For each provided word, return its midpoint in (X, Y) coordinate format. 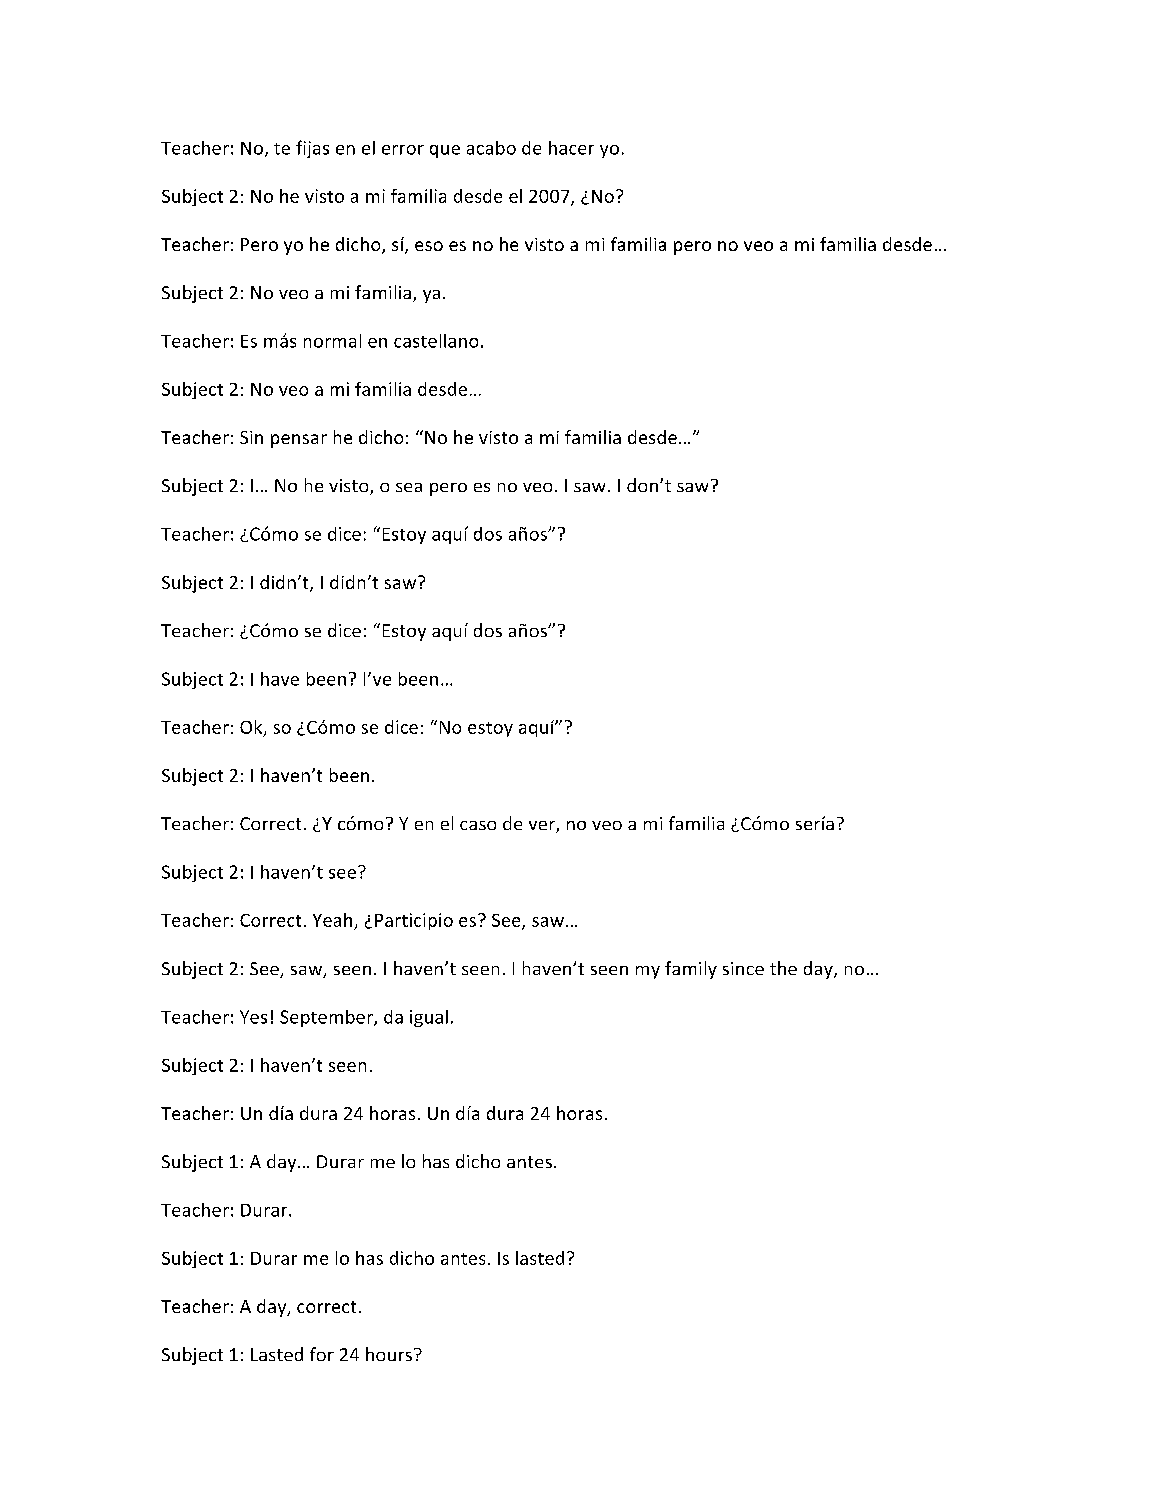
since (743, 968)
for (322, 1354)
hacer (571, 148)
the (783, 968)
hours (389, 1354)
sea (409, 487)
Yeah (332, 920)
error (403, 150)
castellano (436, 341)
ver (543, 827)
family (691, 970)
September (327, 1018)
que (445, 151)
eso (429, 246)
